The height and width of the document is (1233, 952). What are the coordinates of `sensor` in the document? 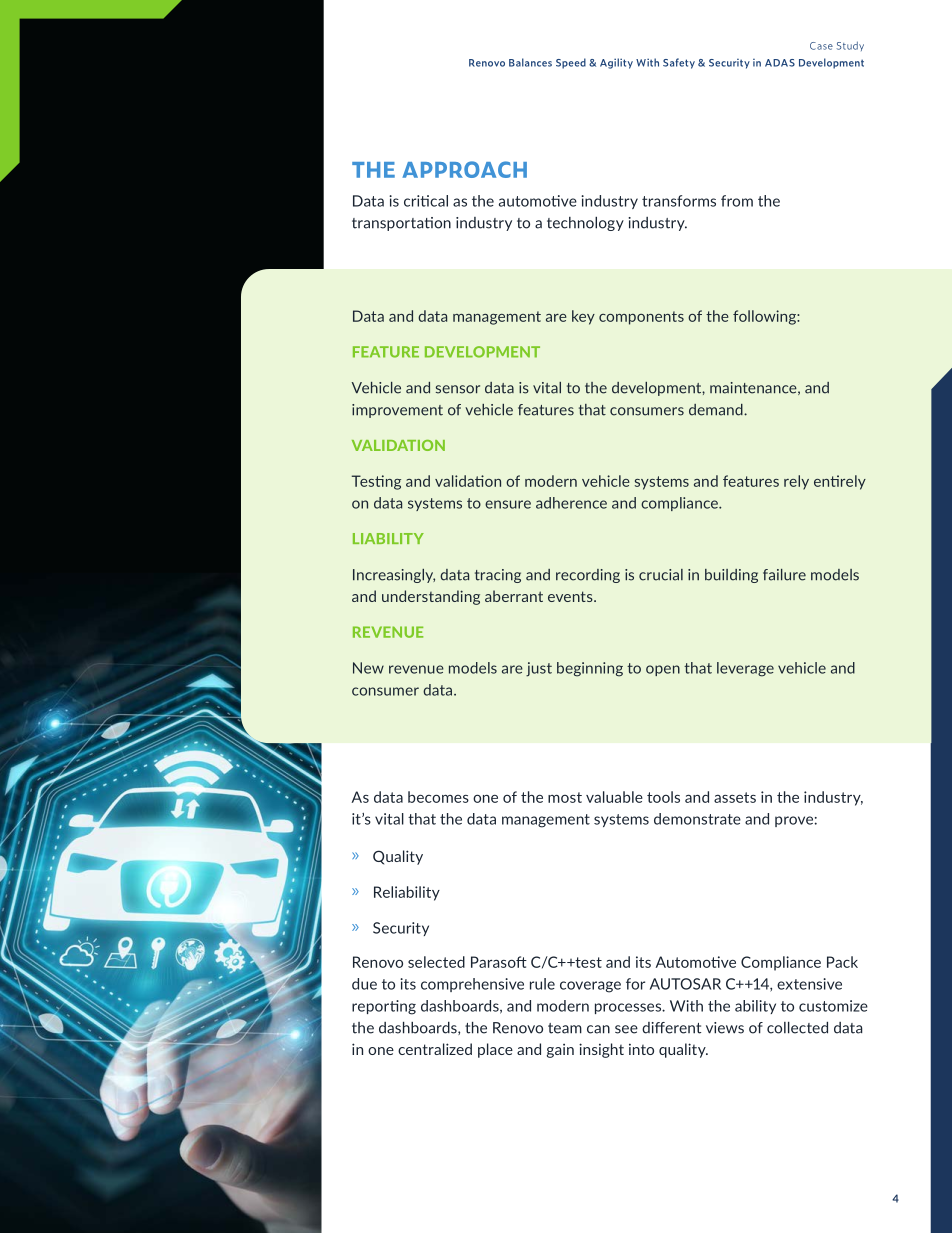 It's located at (458, 389).
